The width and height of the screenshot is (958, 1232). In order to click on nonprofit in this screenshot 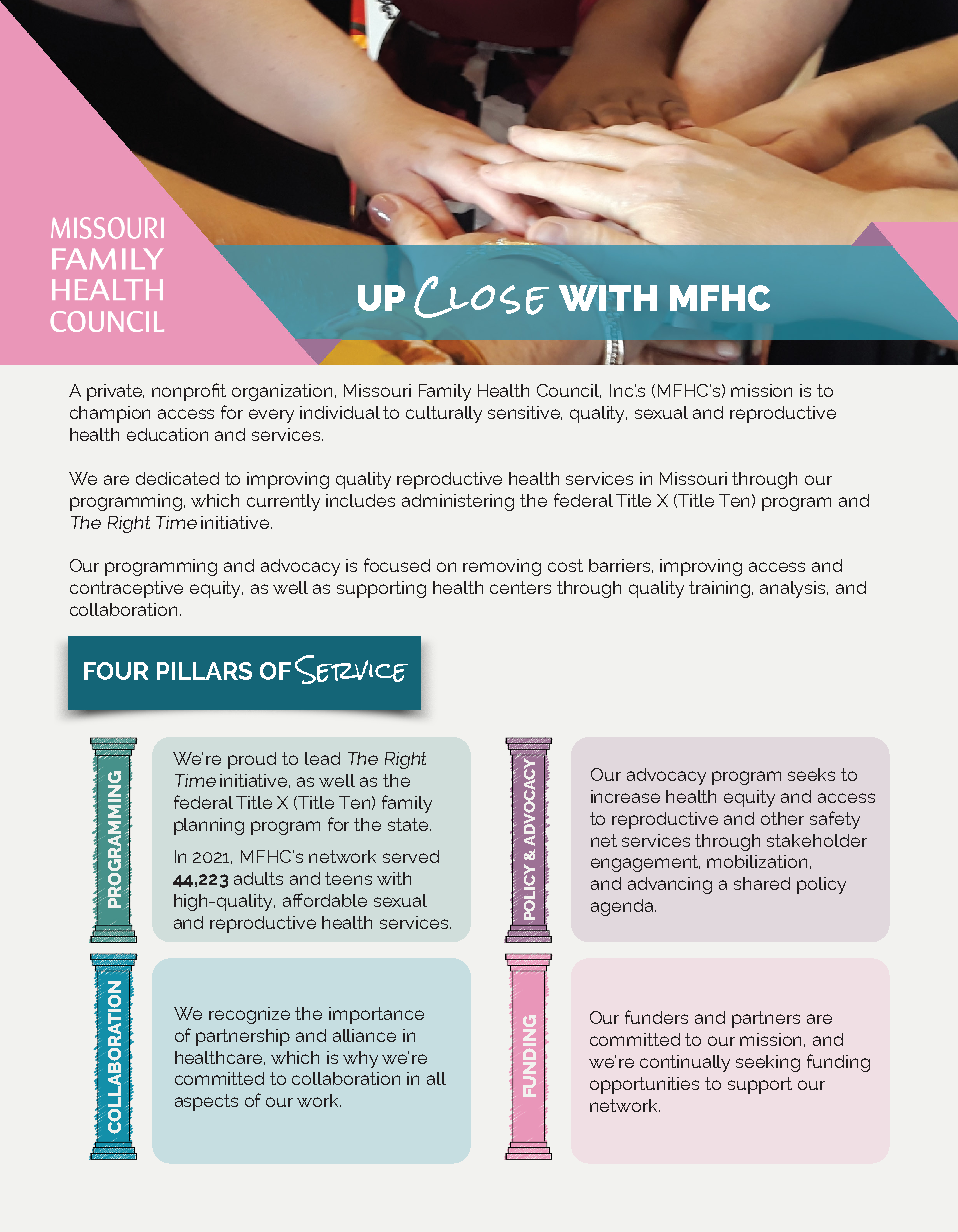, I will do `click(189, 392)`.
